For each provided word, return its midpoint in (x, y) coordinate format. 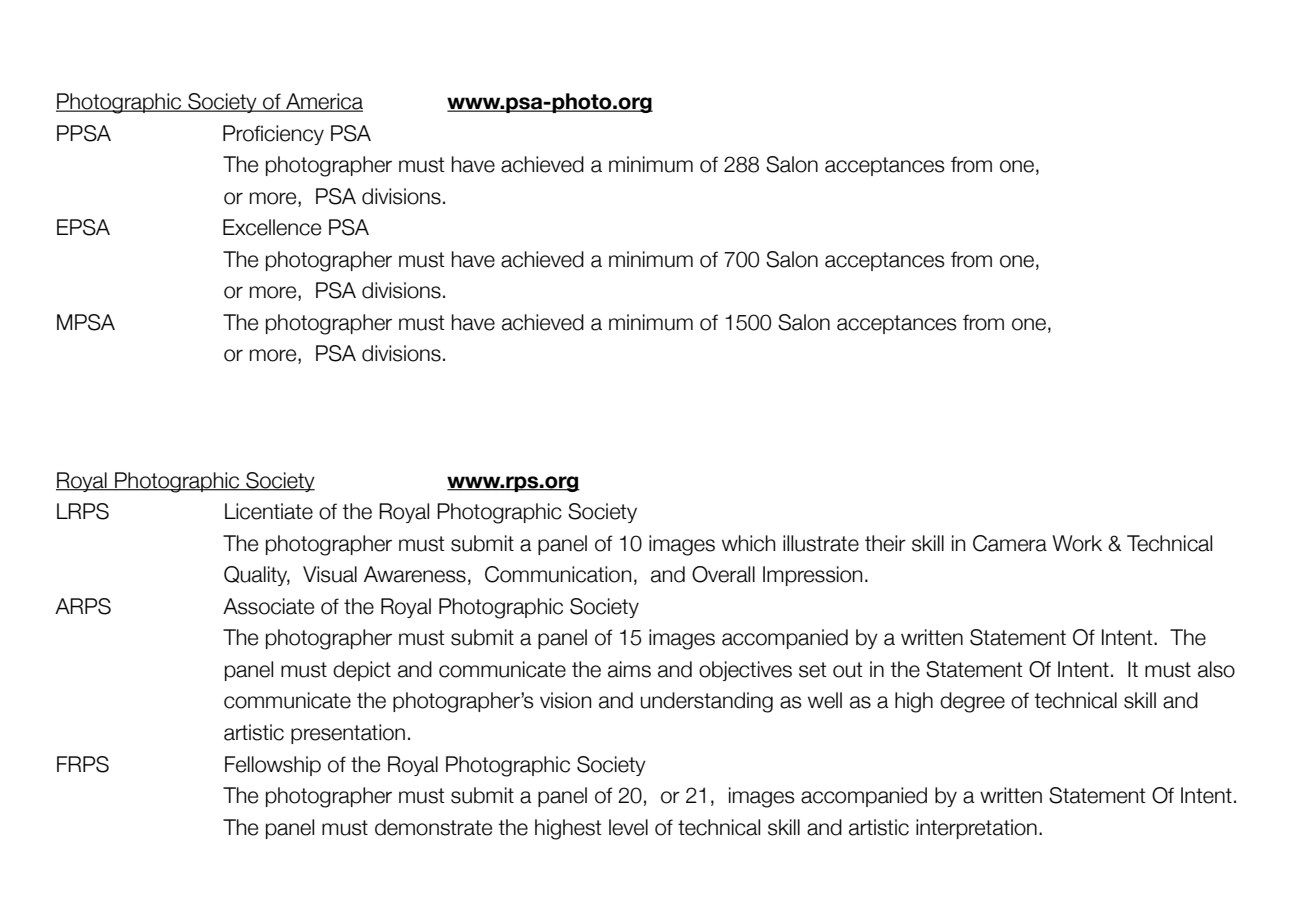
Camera (1010, 543)
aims (629, 669)
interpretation (976, 829)
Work (1077, 543)
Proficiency (273, 135)
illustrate (821, 543)
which (748, 543)
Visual (330, 574)
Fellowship (273, 766)
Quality (257, 576)
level (628, 827)
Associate (268, 606)
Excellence (272, 227)
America (323, 102)
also (1216, 669)
